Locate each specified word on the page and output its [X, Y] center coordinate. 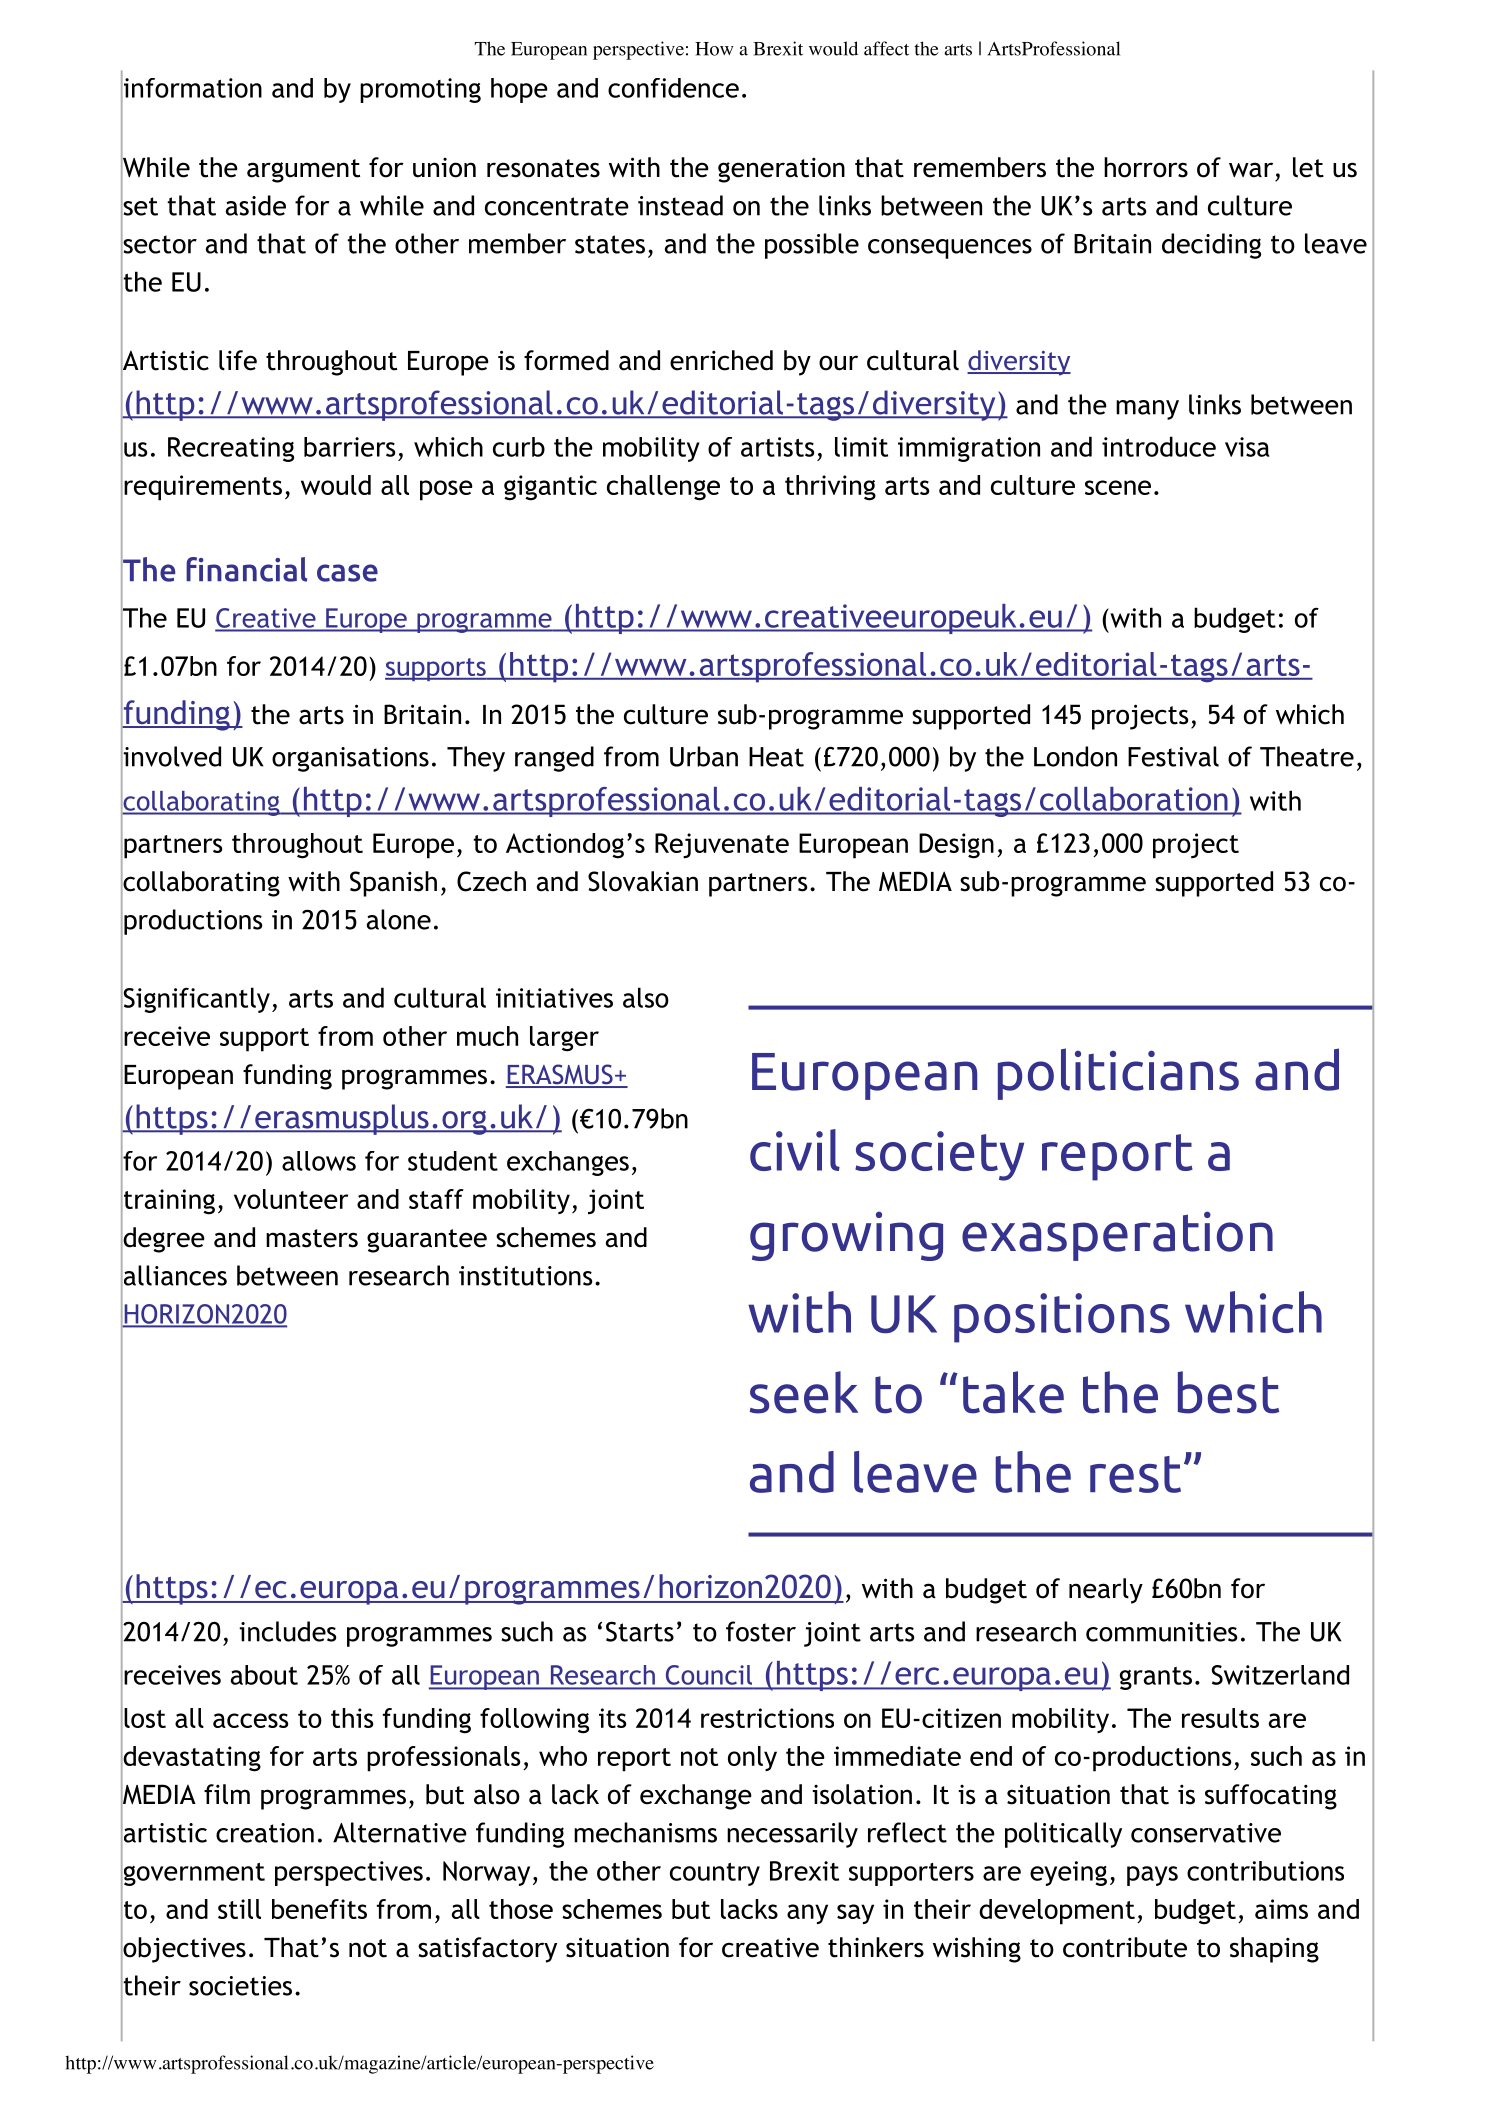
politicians [1118, 1074]
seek [804, 1392]
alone [399, 919]
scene [1118, 487]
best [1228, 1392]
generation [781, 170]
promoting [420, 90]
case [347, 573]
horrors [1146, 167]
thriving [830, 488]
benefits [319, 1909]
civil [795, 1150]
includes [288, 1631]
